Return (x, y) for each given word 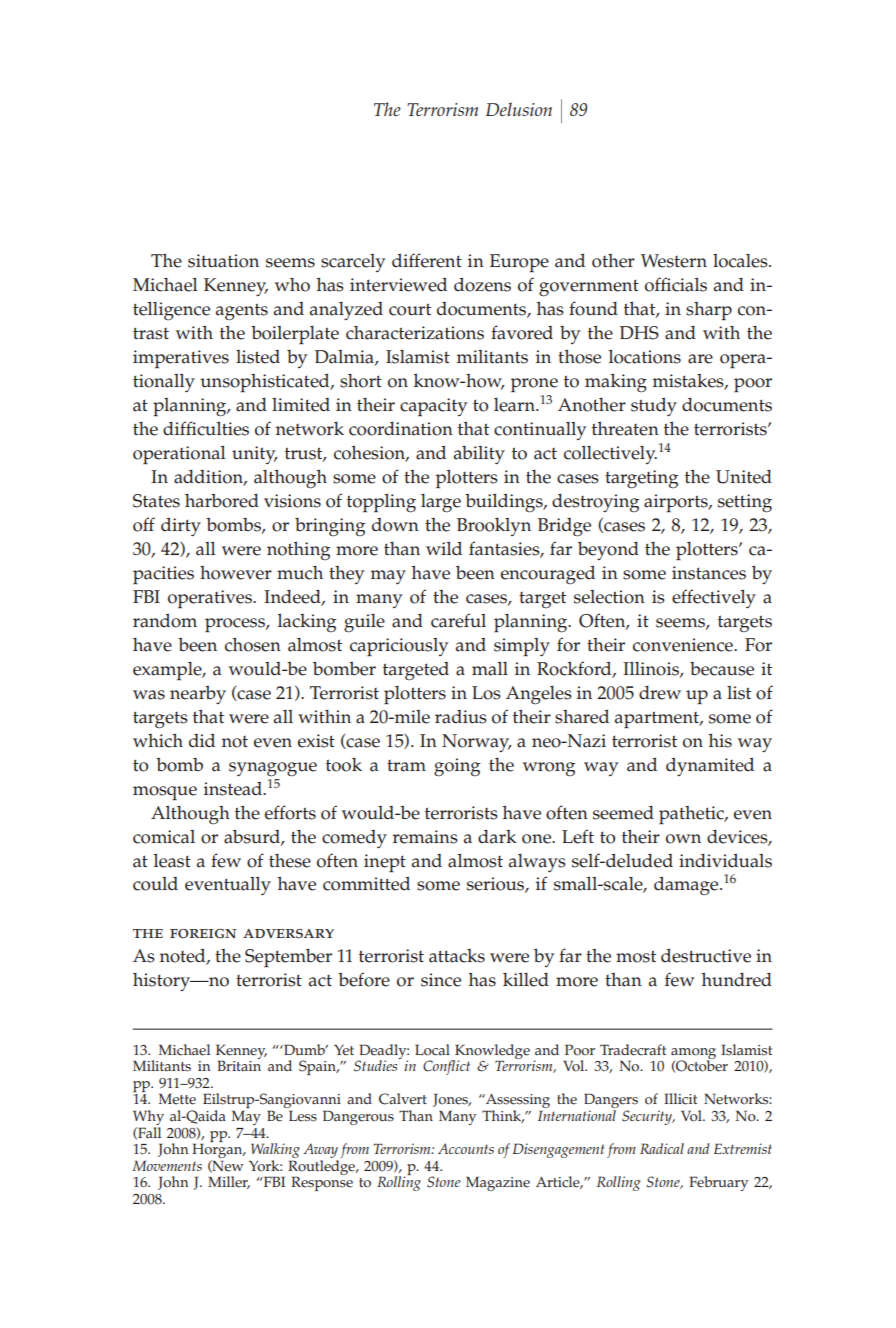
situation (223, 261)
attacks (457, 956)
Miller (229, 1182)
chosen (253, 645)
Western (674, 261)
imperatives (181, 359)
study (654, 407)
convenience (684, 645)
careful (458, 620)
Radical (662, 1148)
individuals (725, 861)
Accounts (466, 1148)
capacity (433, 407)
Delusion (519, 109)
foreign (203, 934)
